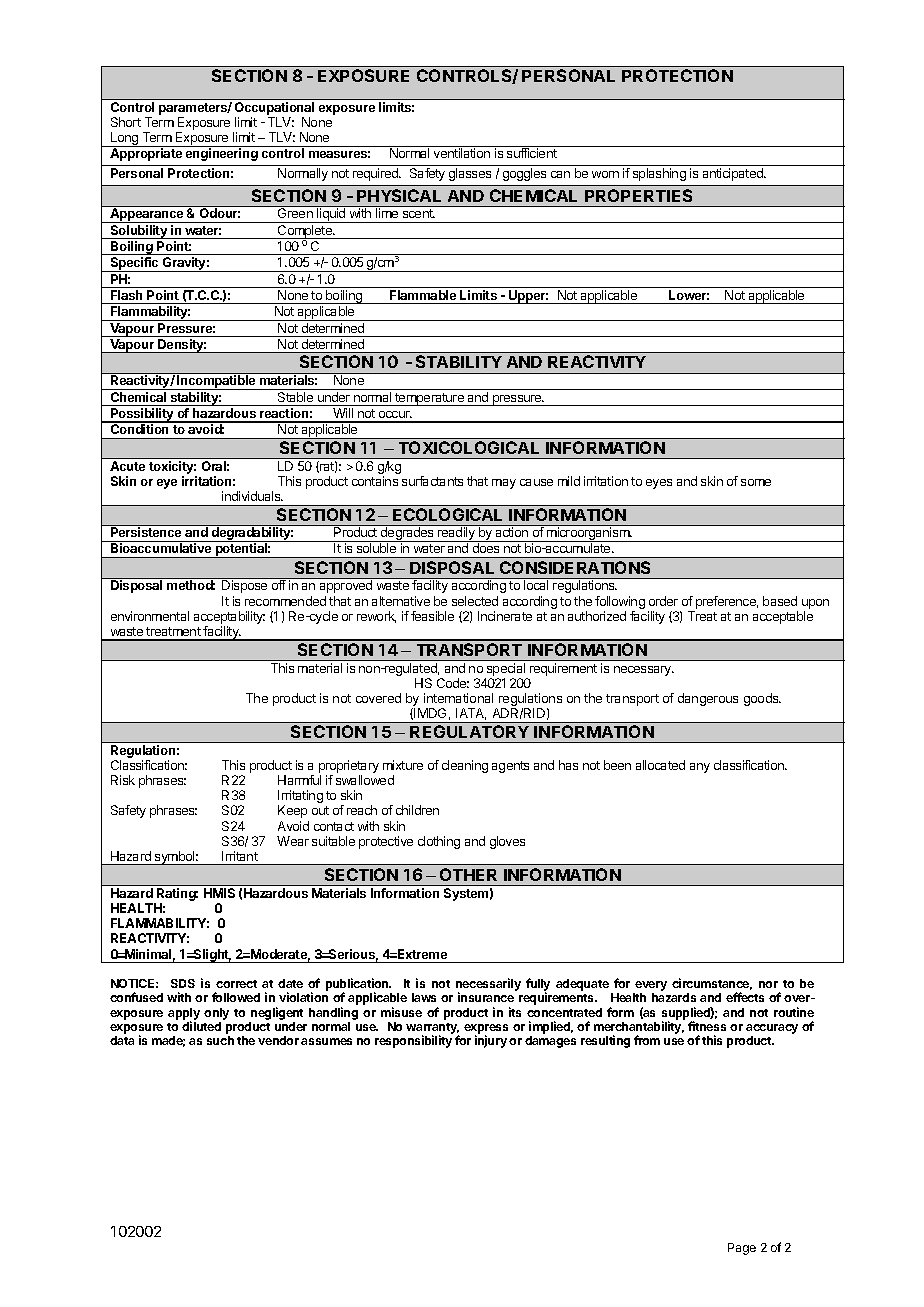  What do you see at coordinates (220, 1040) in the screenshot?
I see `such` at bounding box center [220, 1040].
